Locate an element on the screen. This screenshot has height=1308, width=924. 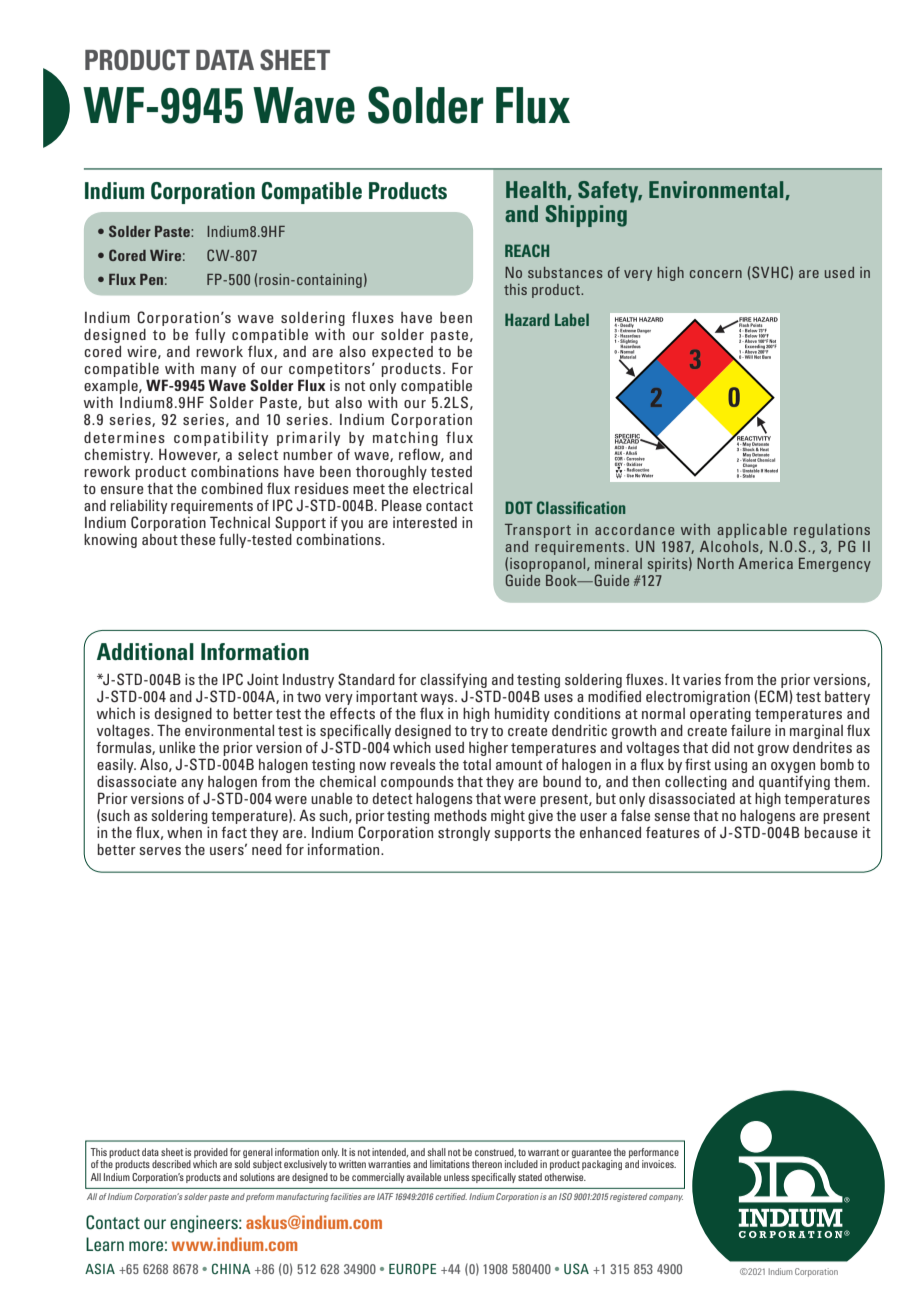
REACH is located at coordinates (527, 250).
